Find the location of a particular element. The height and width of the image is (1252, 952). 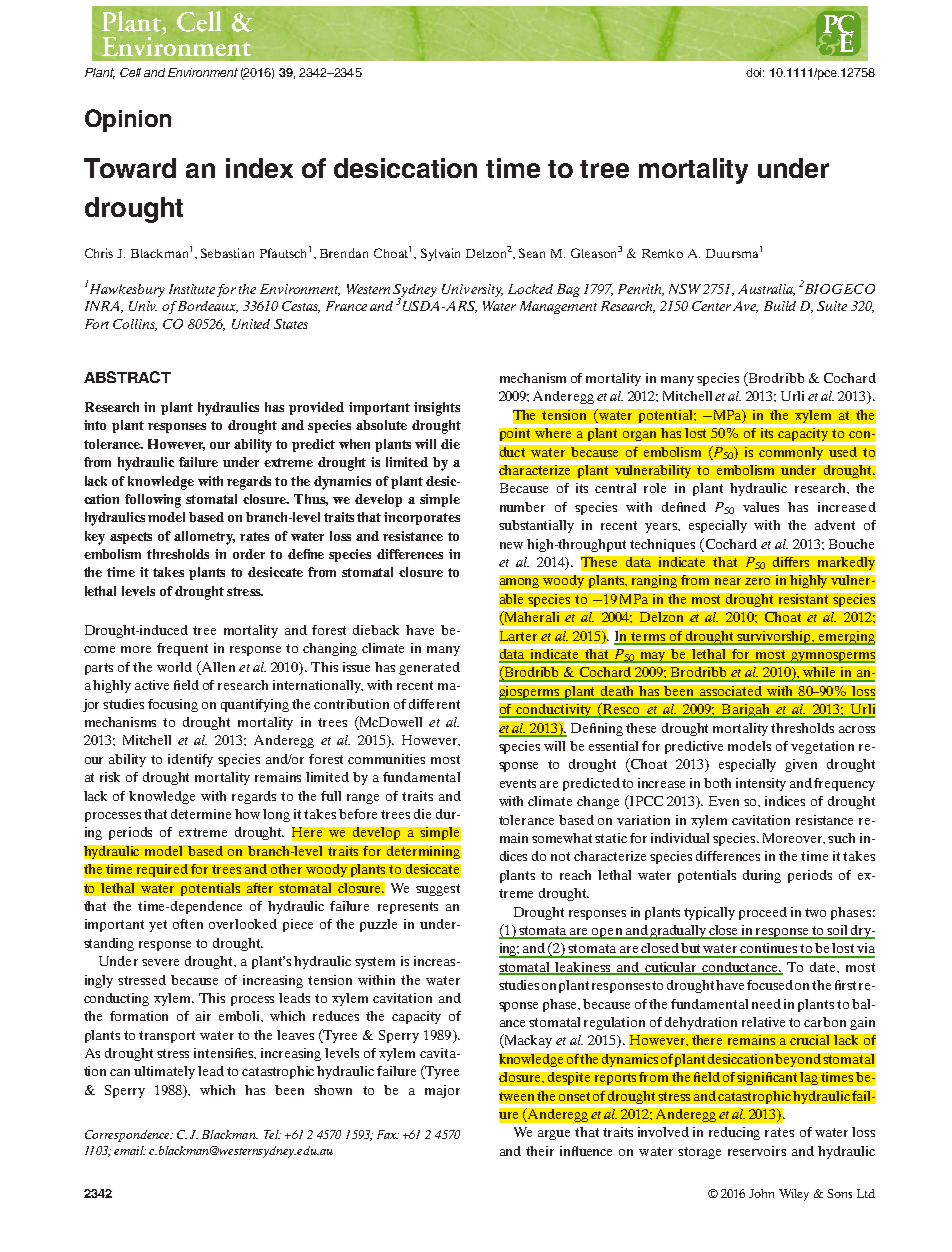

determine is located at coordinates (201, 814).
